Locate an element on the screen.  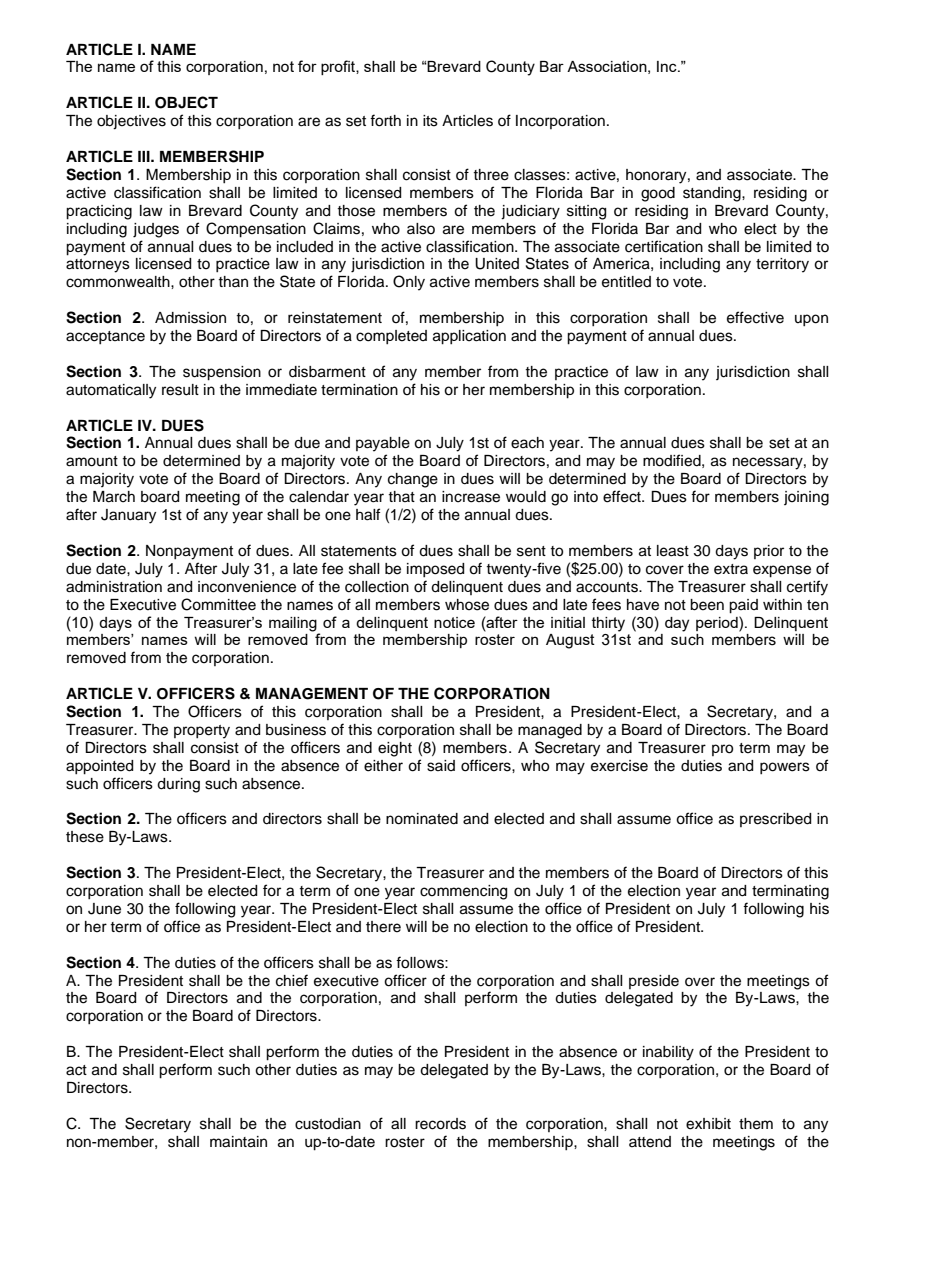
application is located at coordinates (469, 337).
